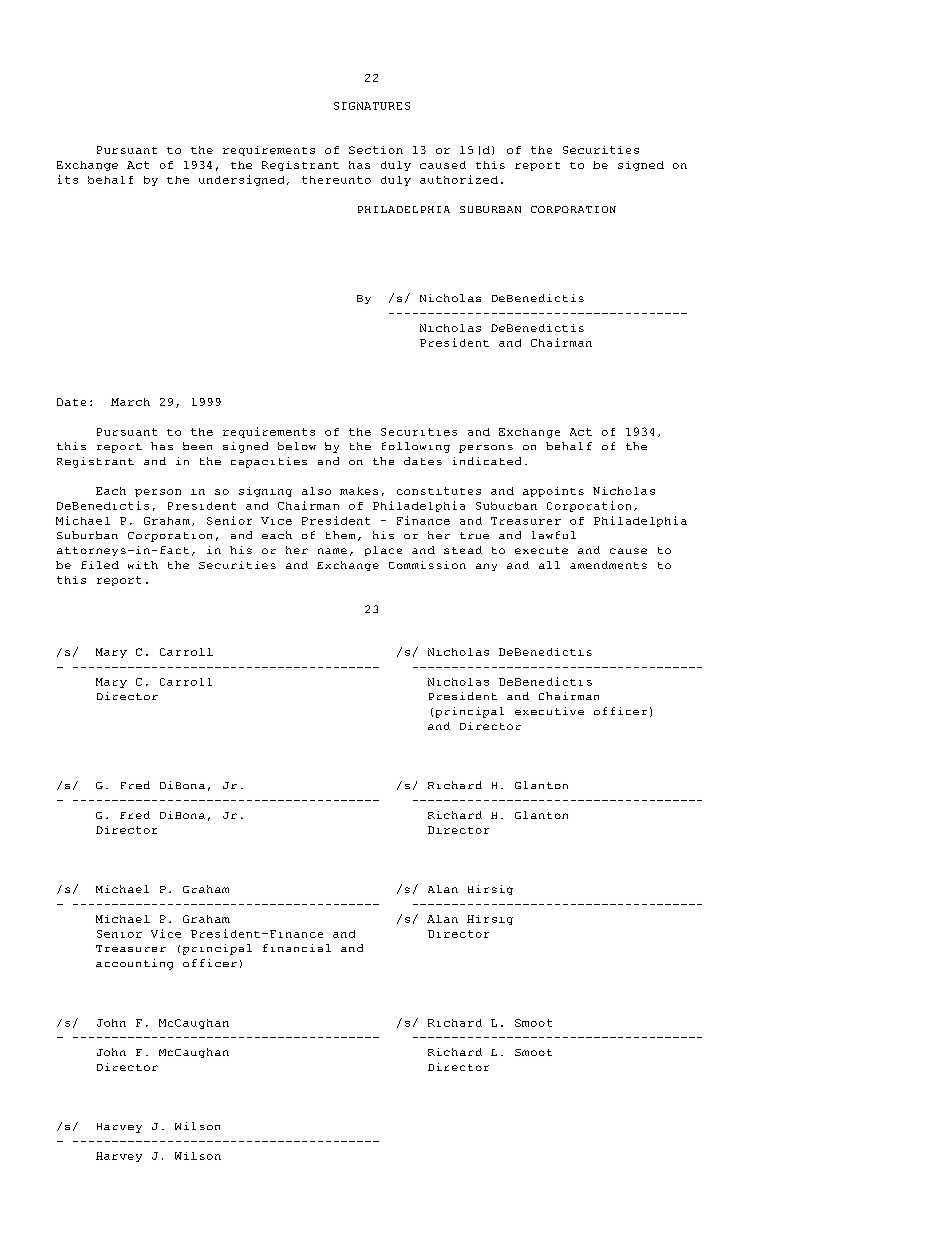  Describe the element at coordinates (459, 179) in the screenshot. I see `authorized` at that location.
